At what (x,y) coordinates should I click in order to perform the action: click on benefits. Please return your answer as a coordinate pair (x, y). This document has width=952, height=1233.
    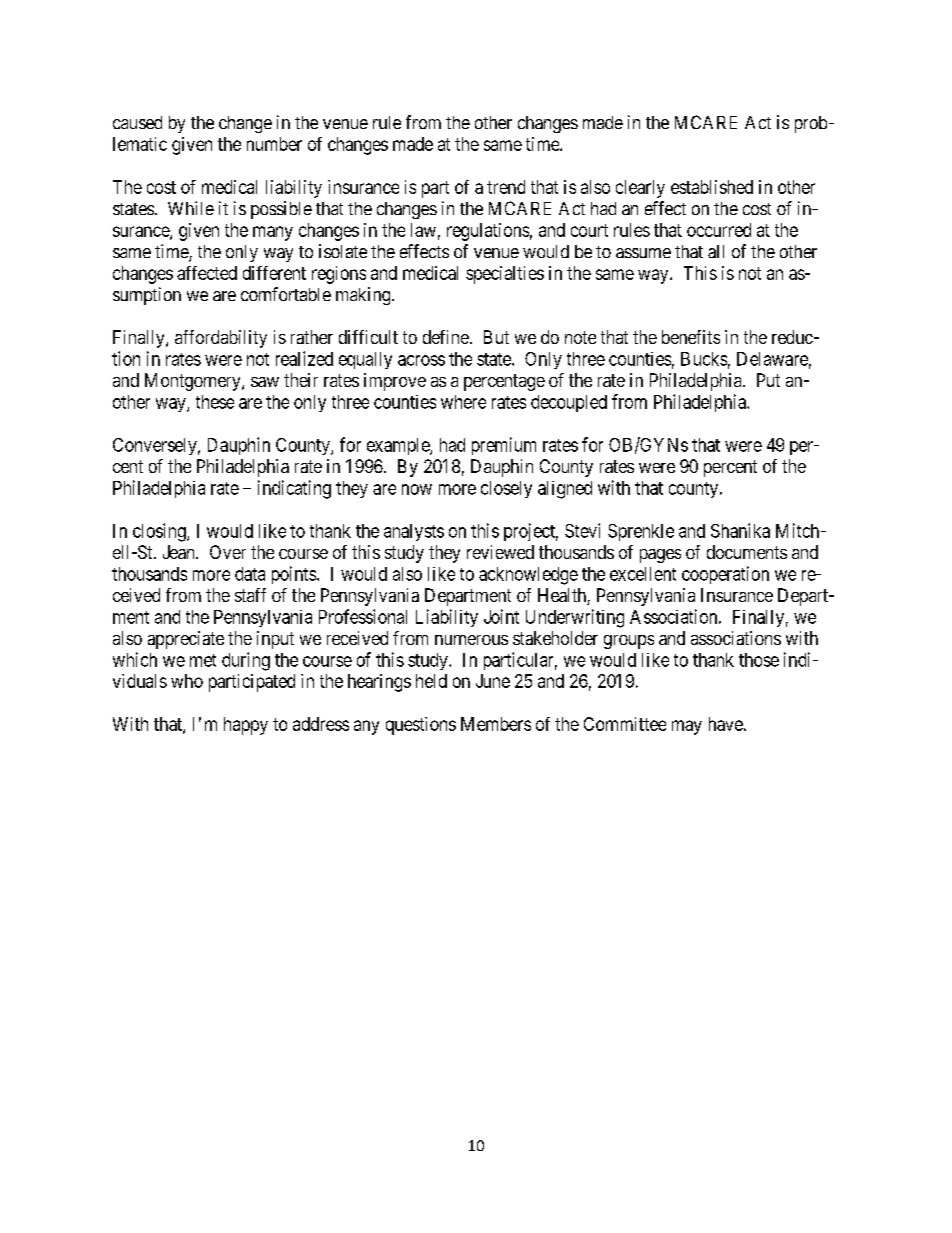
    Looking at the image, I should click on (691, 337).
